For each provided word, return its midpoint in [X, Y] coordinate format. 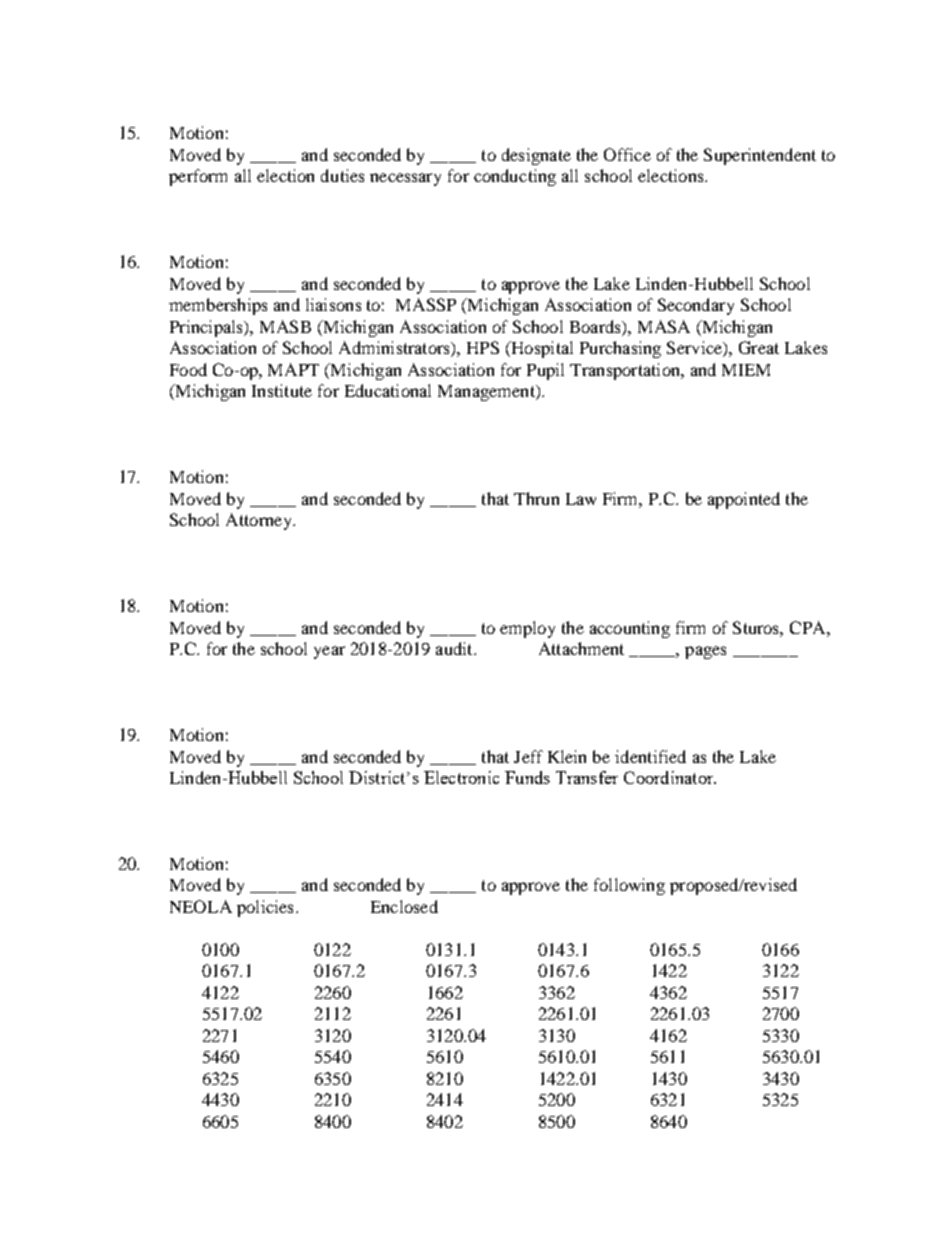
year [329, 652]
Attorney [260, 521]
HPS [483, 347]
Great [759, 347]
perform [198, 177]
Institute [282, 390]
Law [581, 499]
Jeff [528, 756]
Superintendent [760, 156]
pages [705, 652]
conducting [515, 177]
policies [265, 908]
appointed [744, 500]
